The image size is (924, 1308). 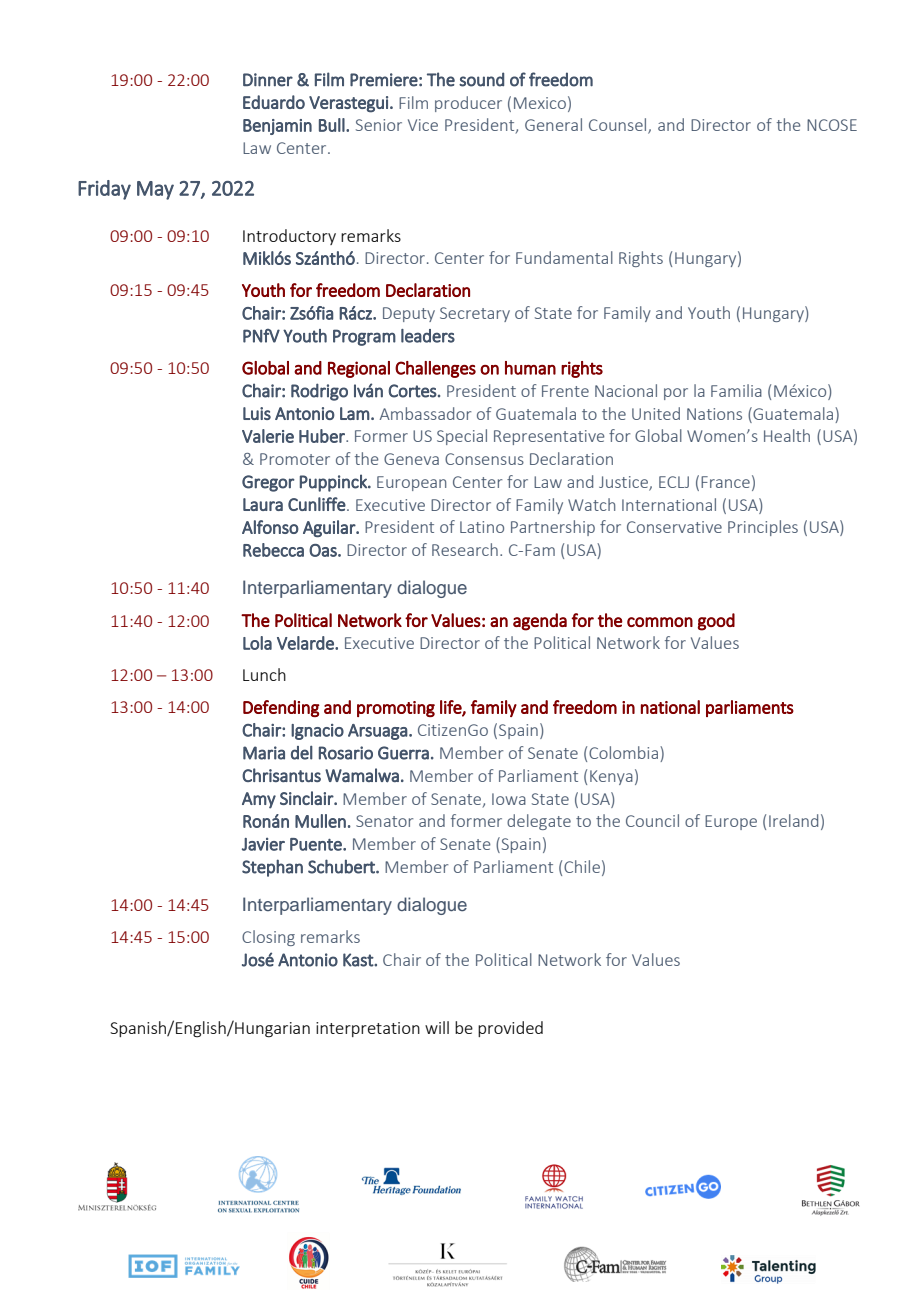 What do you see at coordinates (437, 1027) in the image?
I see `will` at bounding box center [437, 1027].
